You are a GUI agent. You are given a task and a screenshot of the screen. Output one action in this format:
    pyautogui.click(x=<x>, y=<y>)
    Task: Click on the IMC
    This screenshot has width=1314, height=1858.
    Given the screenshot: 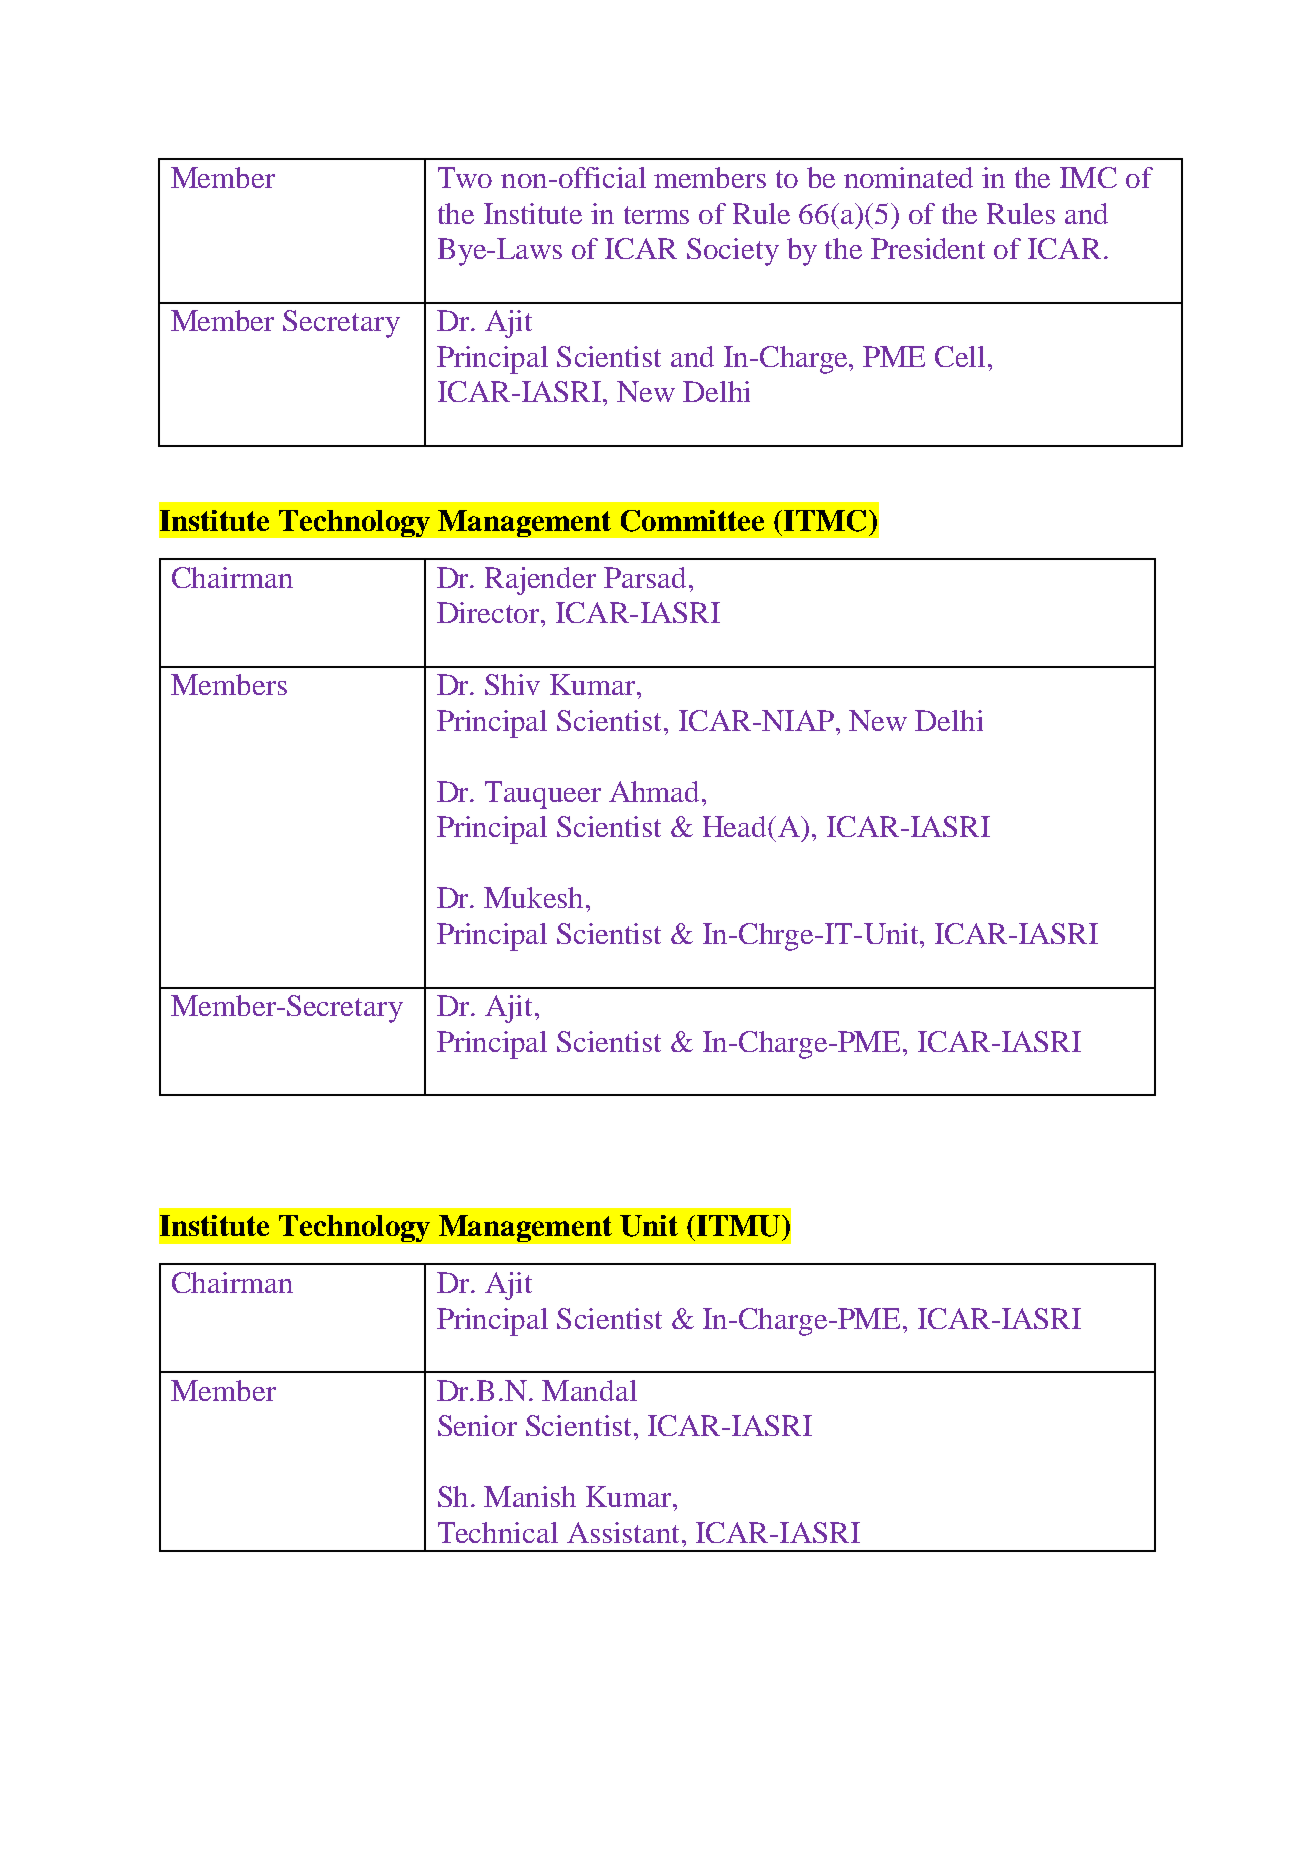 What is the action you would take?
    pyautogui.click(x=1088, y=177)
